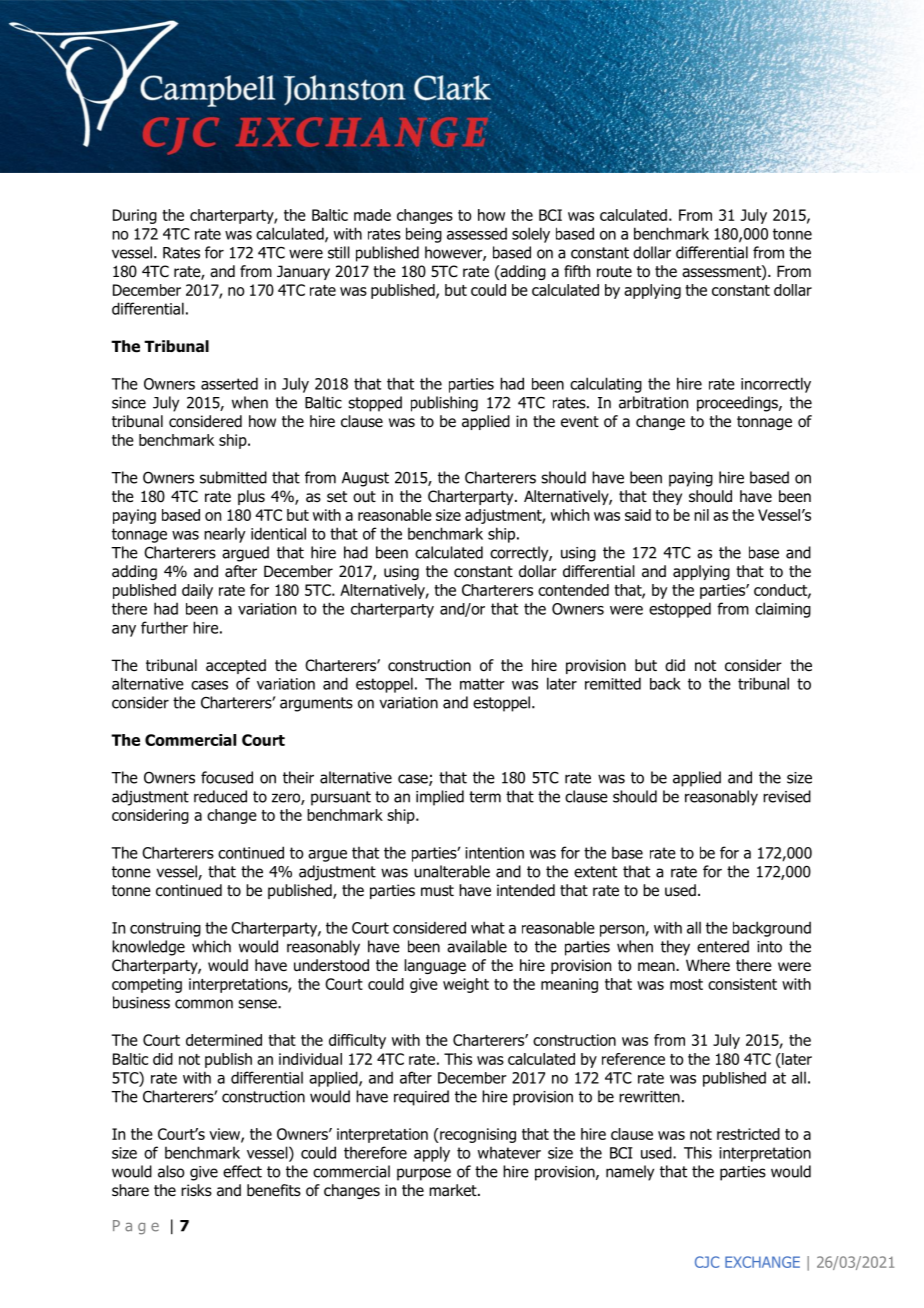  What do you see at coordinates (614, 272) in the screenshot?
I see `route` at bounding box center [614, 272].
